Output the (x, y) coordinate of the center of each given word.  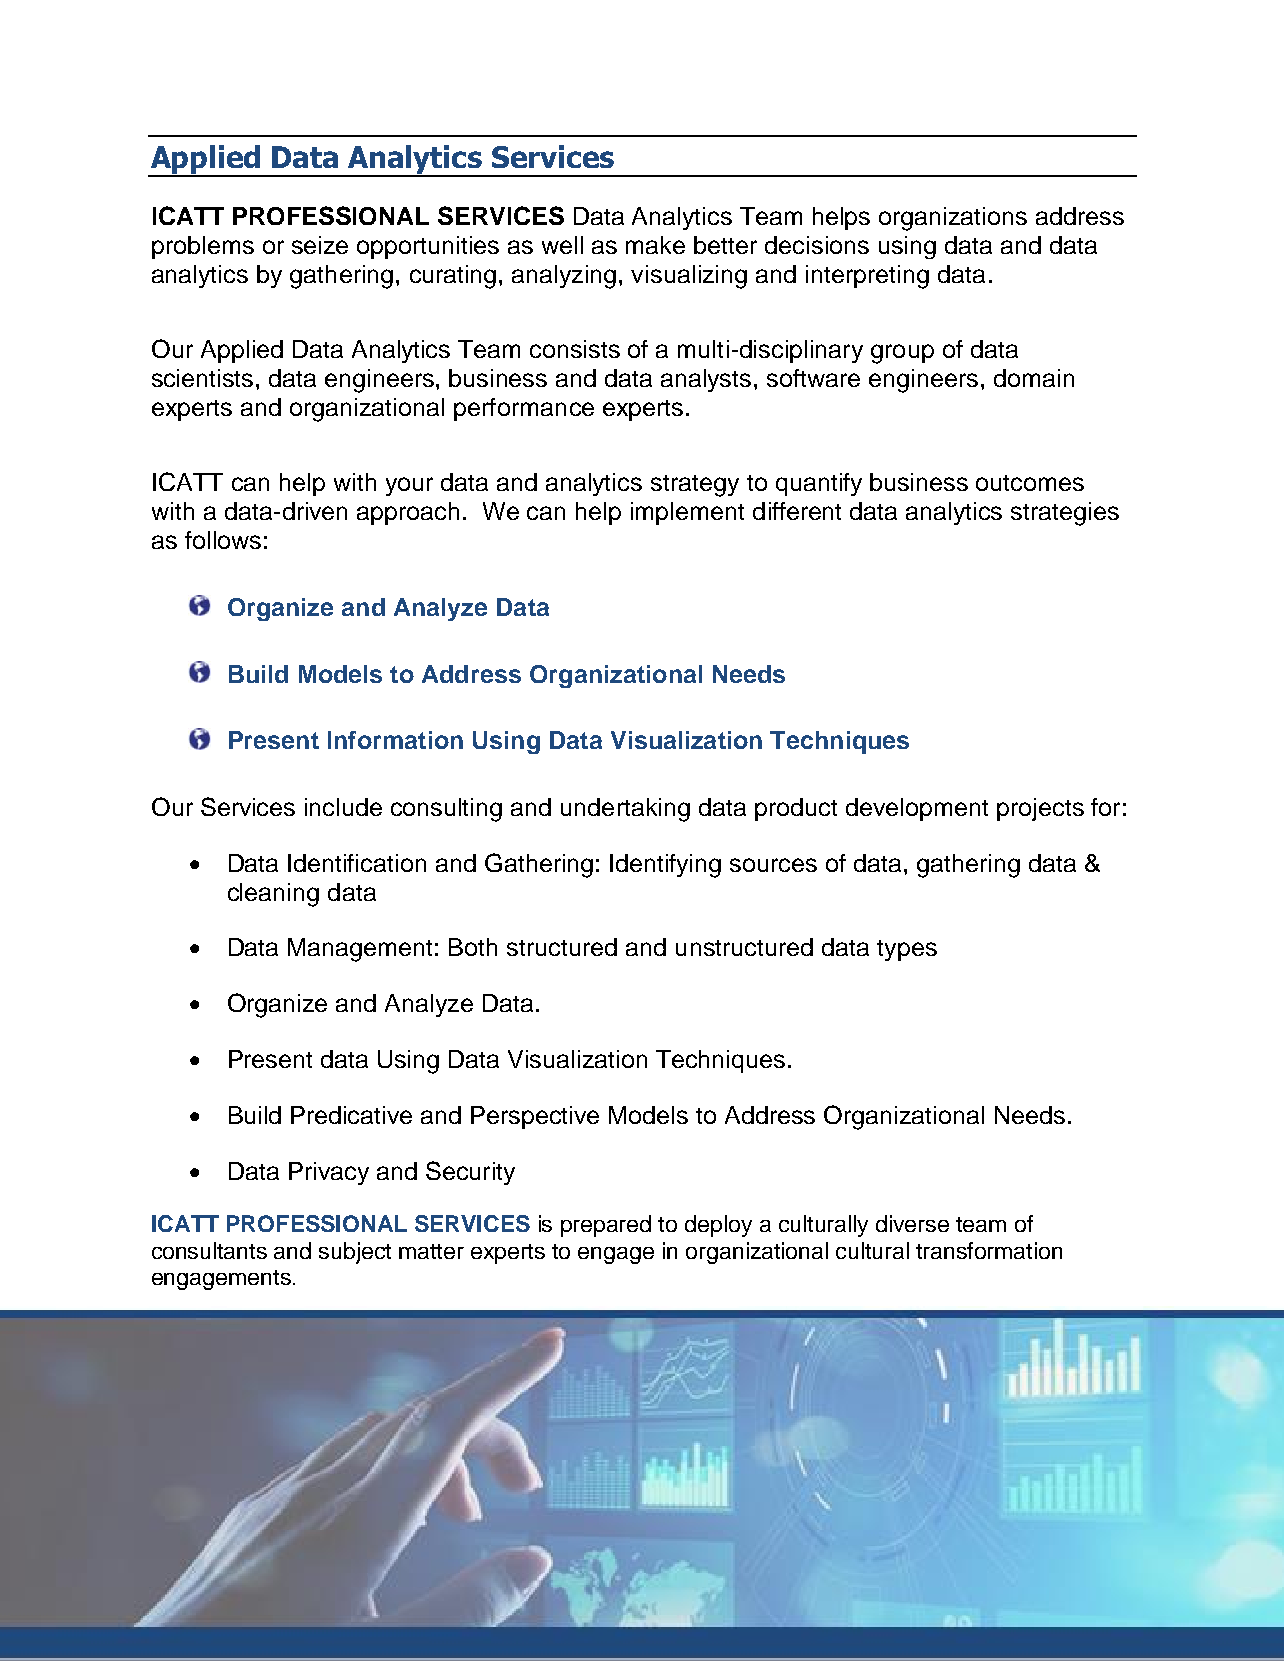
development (917, 809)
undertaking (625, 810)
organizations (953, 219)
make (655, 245)
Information (395, 740)
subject (355, 1253)
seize (320, 245)
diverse (912, 1223)
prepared (606, 1226)
